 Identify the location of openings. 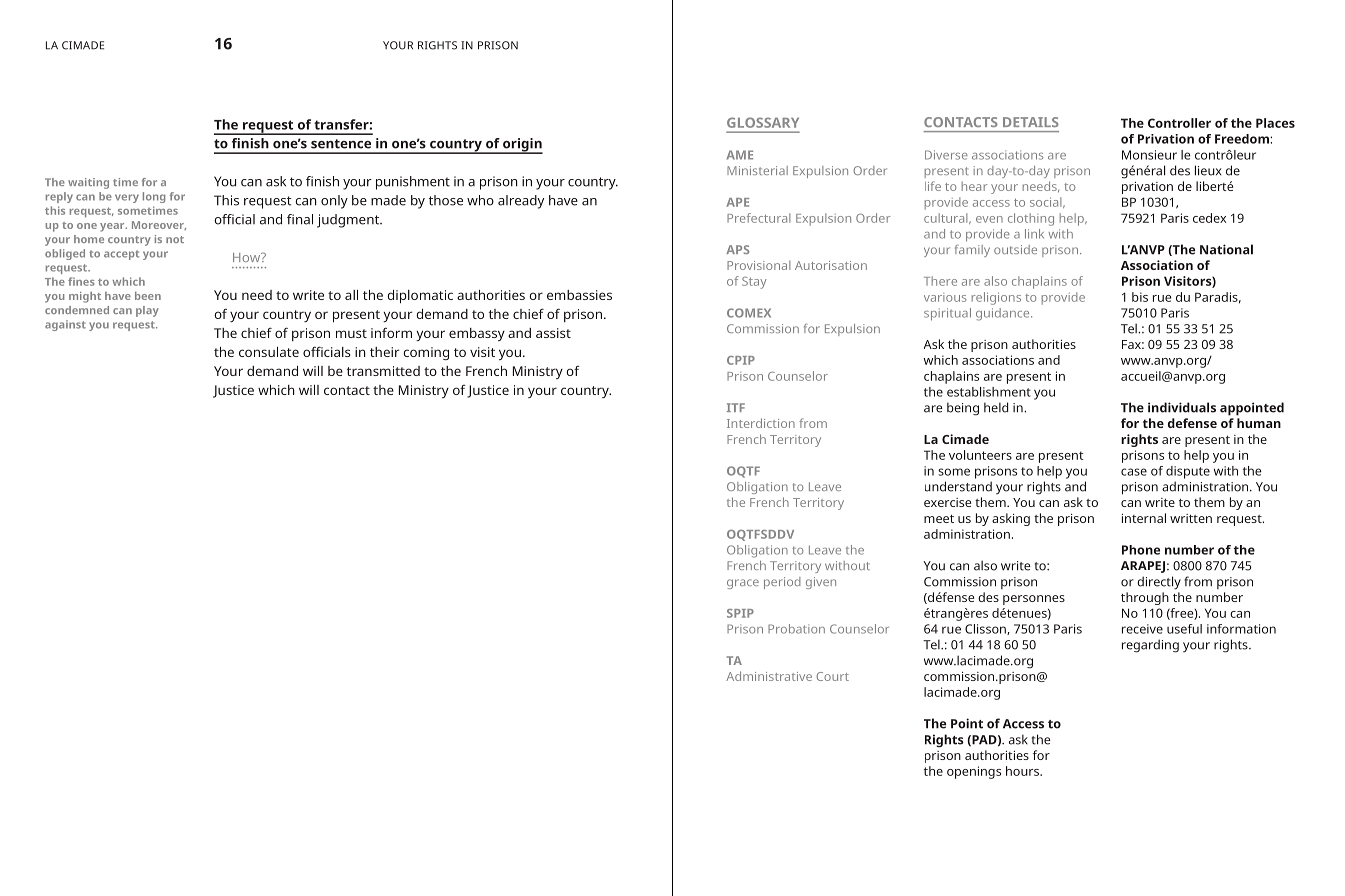
(974, 772).
